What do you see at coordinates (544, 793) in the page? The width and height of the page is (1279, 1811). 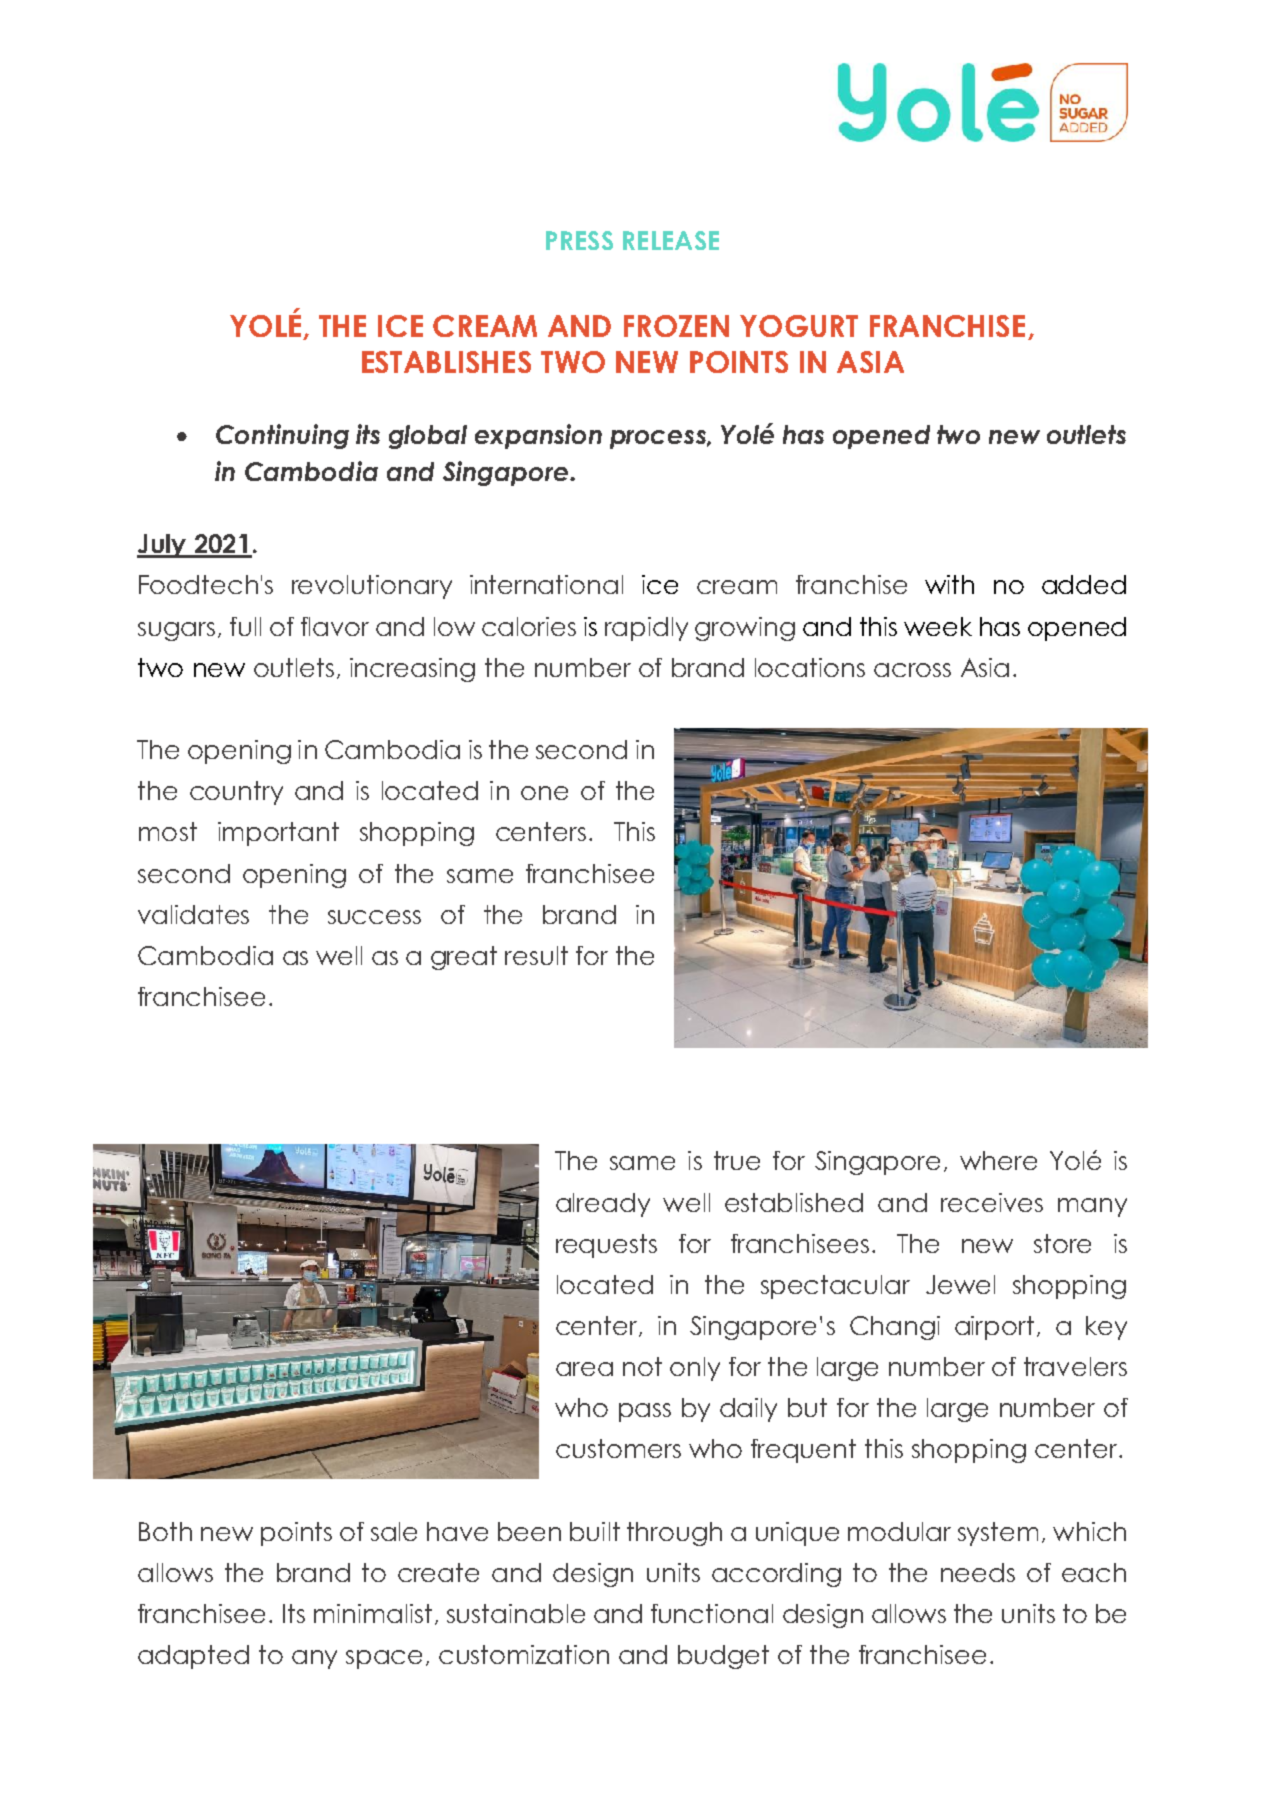 I see `one` at bounding box center [544, 793].
